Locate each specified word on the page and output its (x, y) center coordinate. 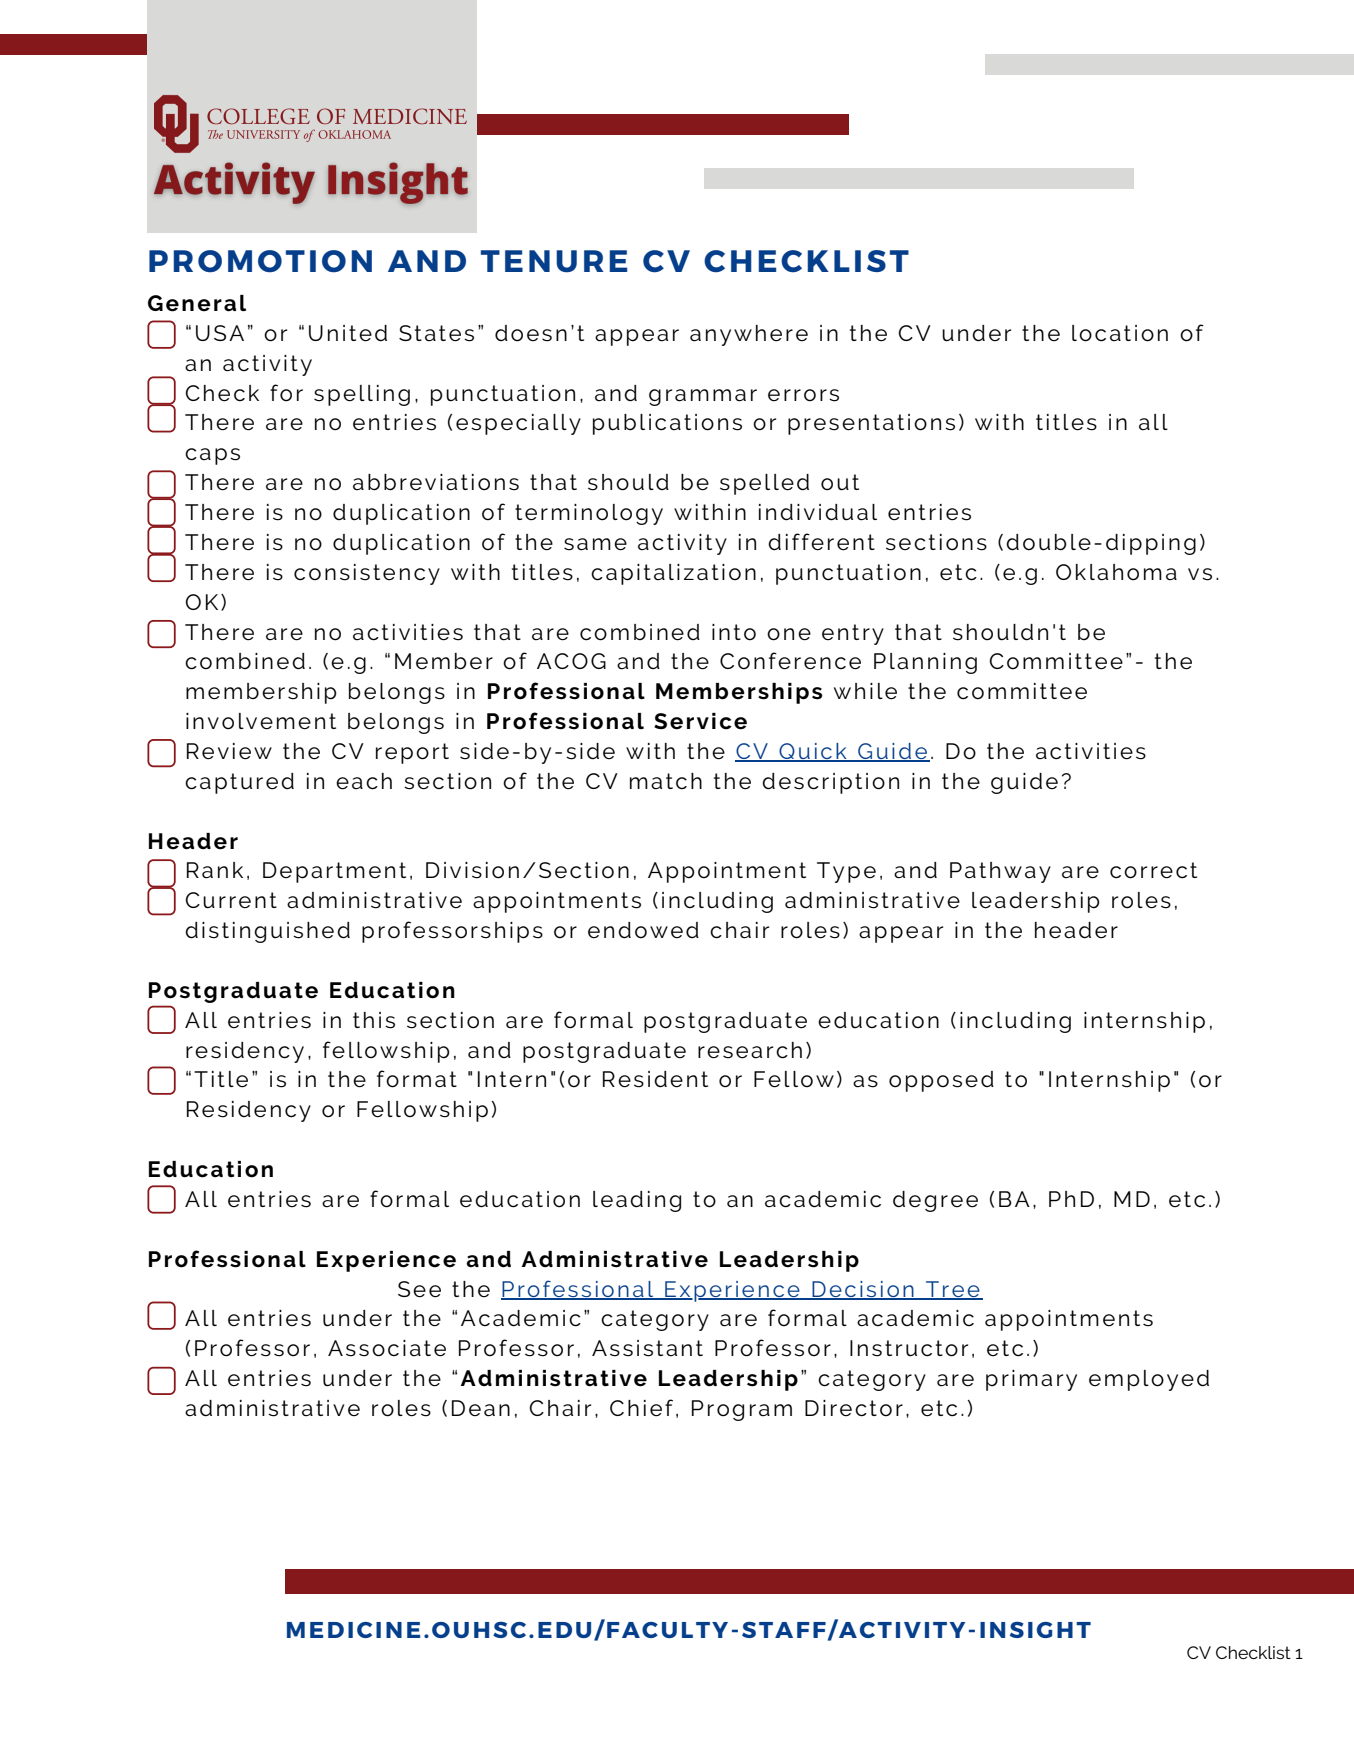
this (374, 1020)
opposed (941, 1081)
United (348, 333)
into (734, 632)
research (750, 1050)
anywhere (749, 335)
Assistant (647, 1348)
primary (1031, 1380)
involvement (261, 721)
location (1120, 333)
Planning (925, 663)
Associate (387, 1348)
